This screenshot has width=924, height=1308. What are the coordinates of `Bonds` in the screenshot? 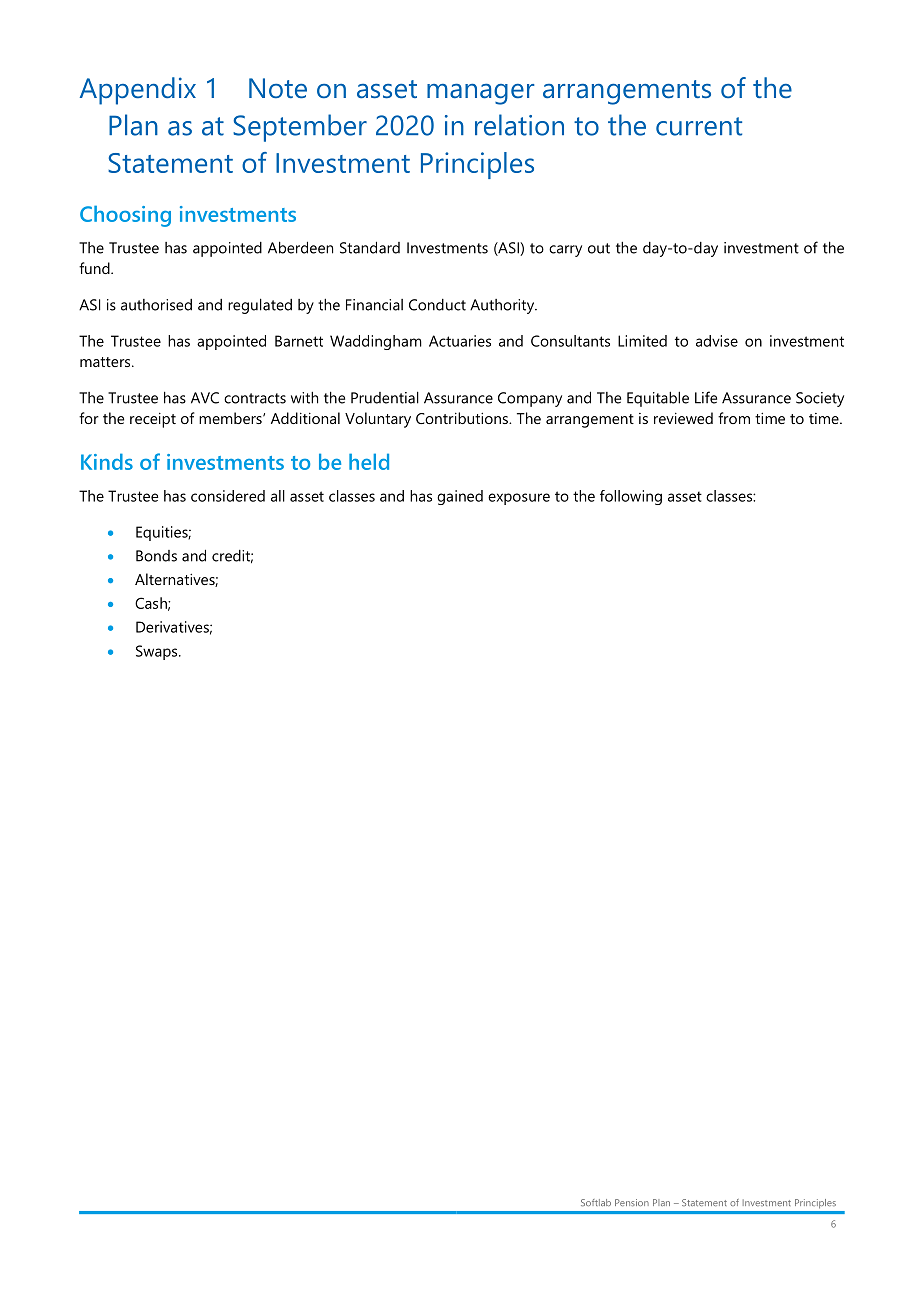 It's located at (156, 556).
